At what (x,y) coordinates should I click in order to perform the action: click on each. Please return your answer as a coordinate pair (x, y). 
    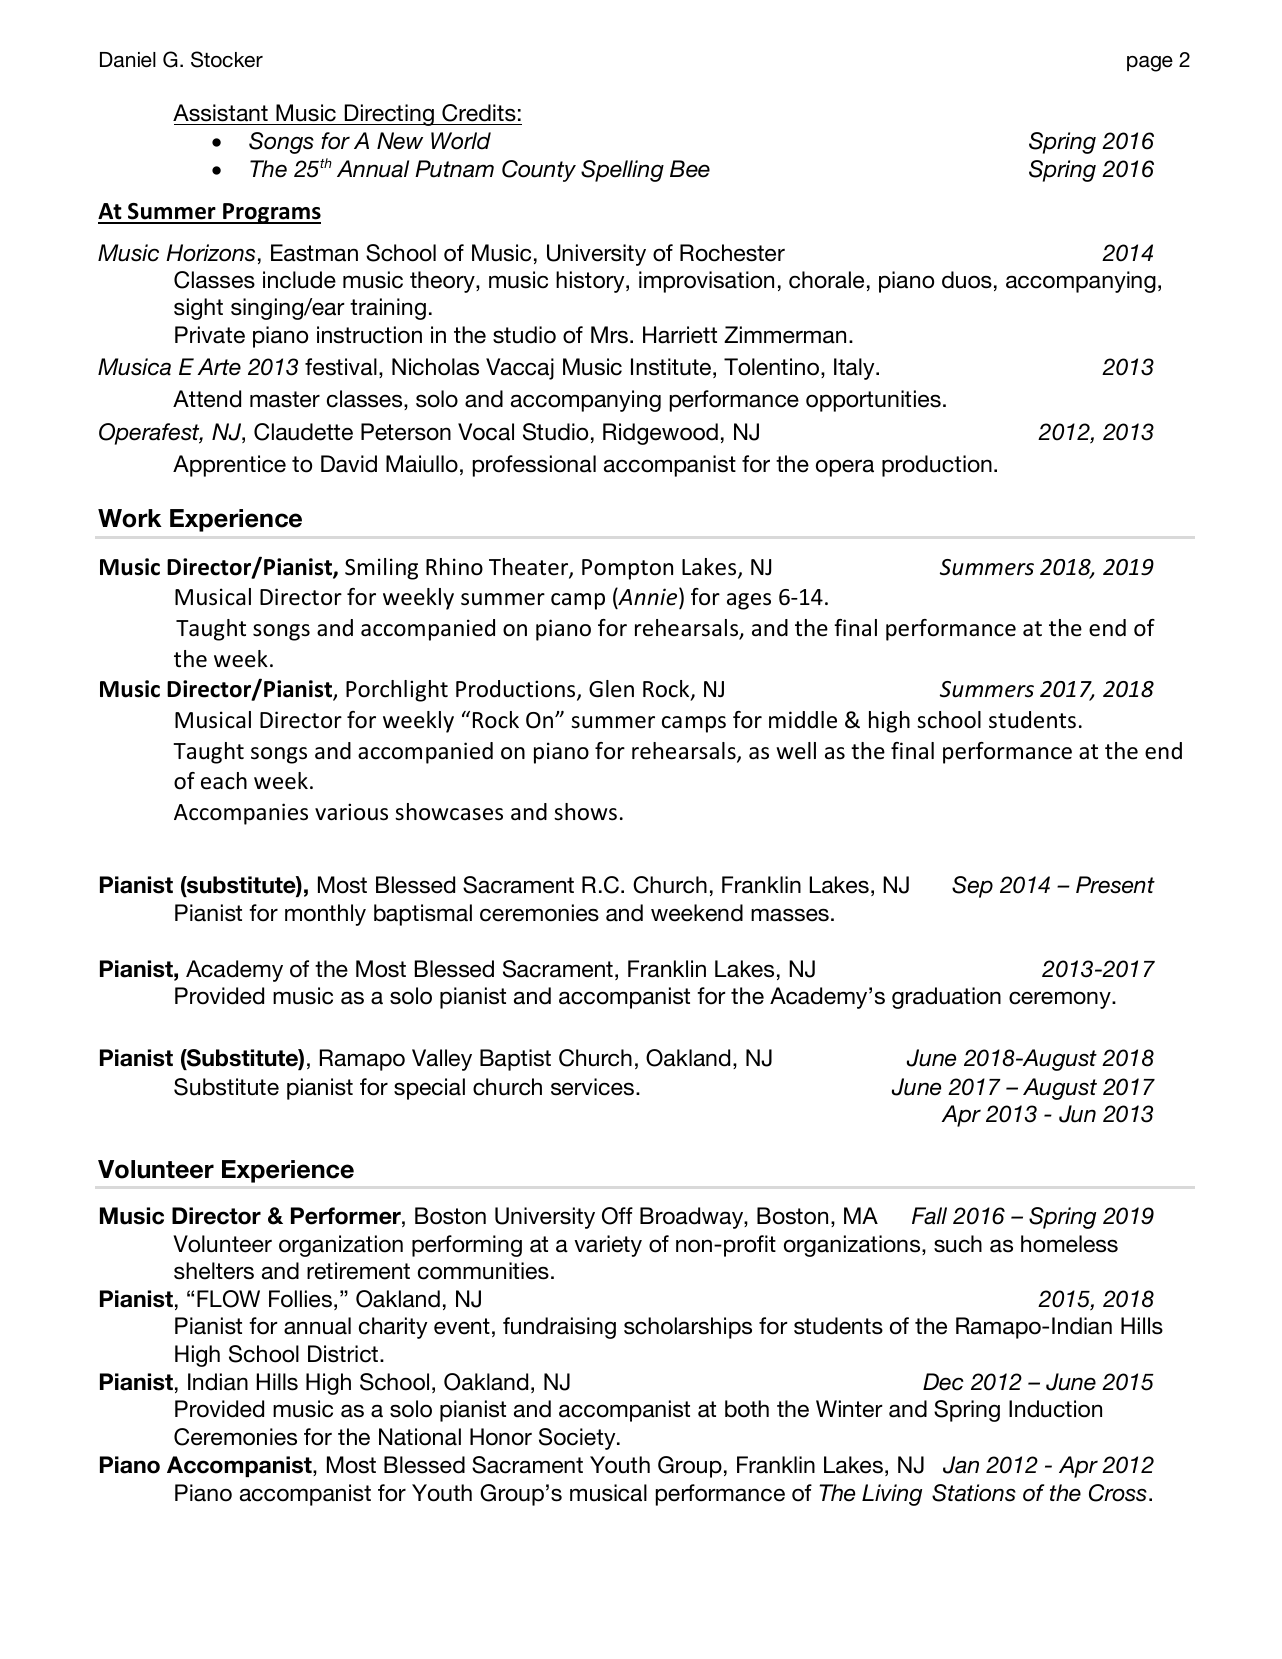
    Looking at the image, I should click on (224, 781).
